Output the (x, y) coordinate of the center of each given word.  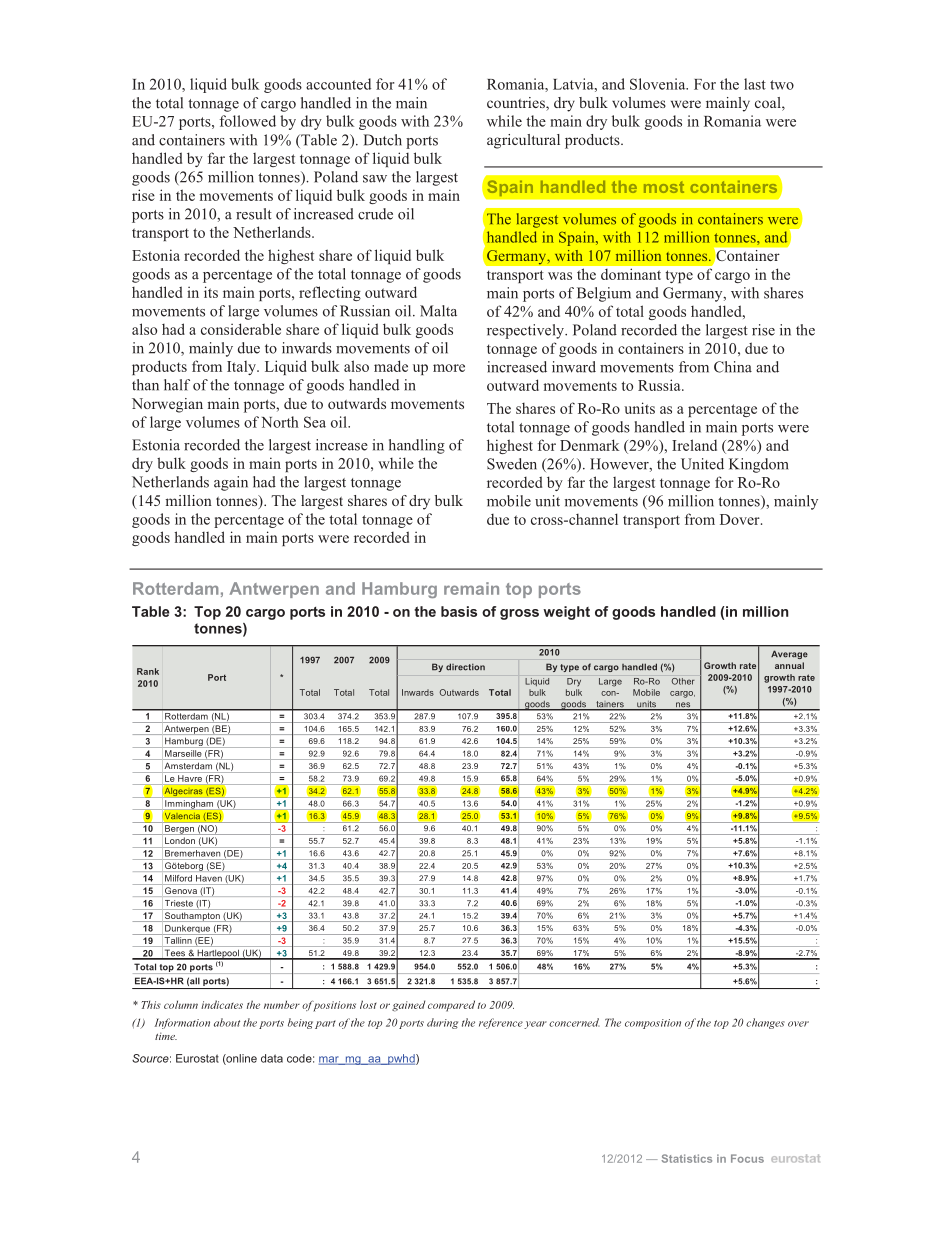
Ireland (694, 445)
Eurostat (197, 1058)
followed (247, 121)
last (755, 84)
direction (465, 667)
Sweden (512, 464)
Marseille (183, 753)
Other (683, 681)
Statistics (686, 1158)
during (442, 1023)
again (231, 483)
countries (517, 104)
